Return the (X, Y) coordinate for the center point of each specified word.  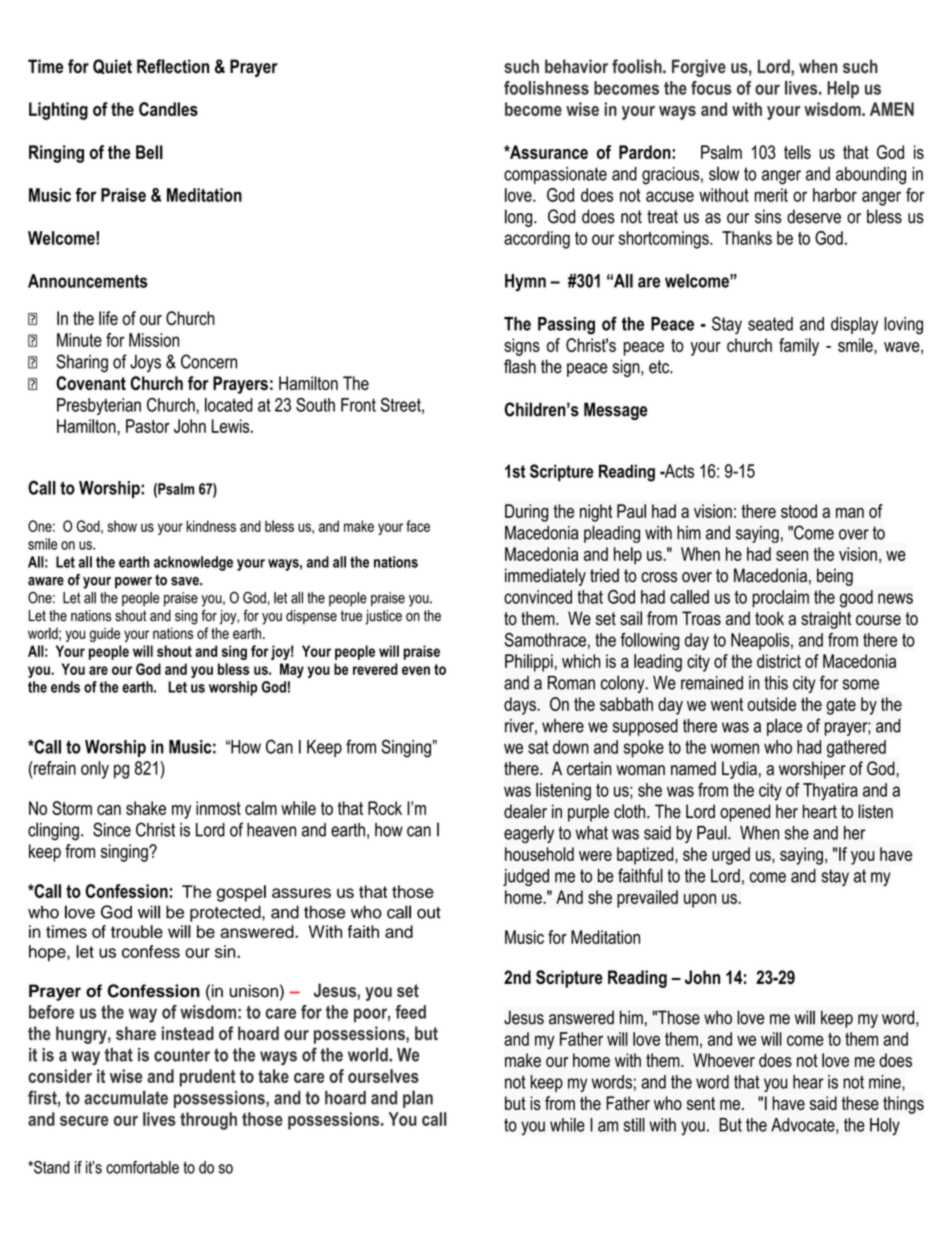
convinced (538, 597)
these (860, 1103)
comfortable (142, 1167)
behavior (576, 66)
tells (797, 152)
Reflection (173, 66)
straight (826, 620)
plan (418, 1099)
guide (105, 634)
